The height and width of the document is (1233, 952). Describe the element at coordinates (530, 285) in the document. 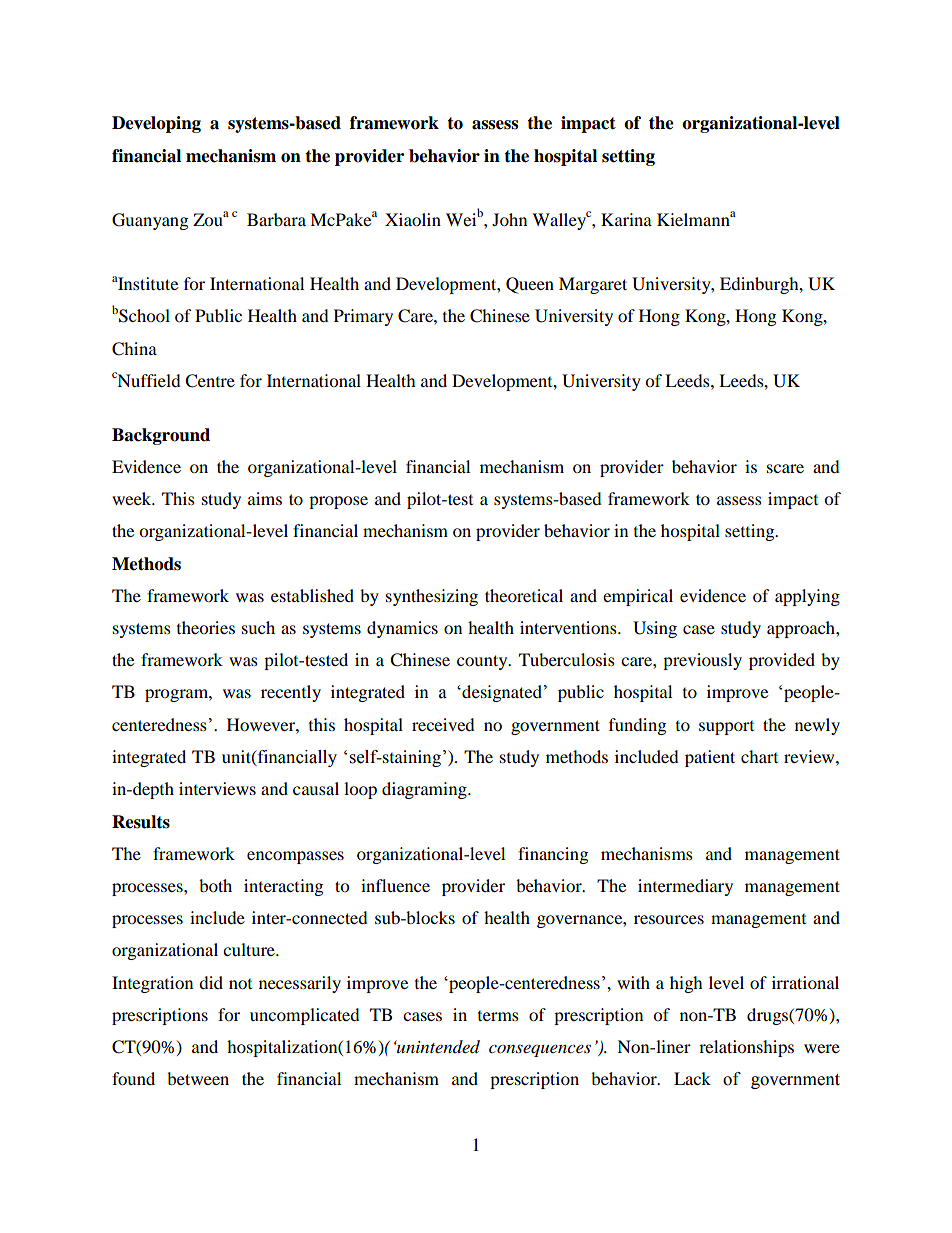

I see `Queen` at that location.
